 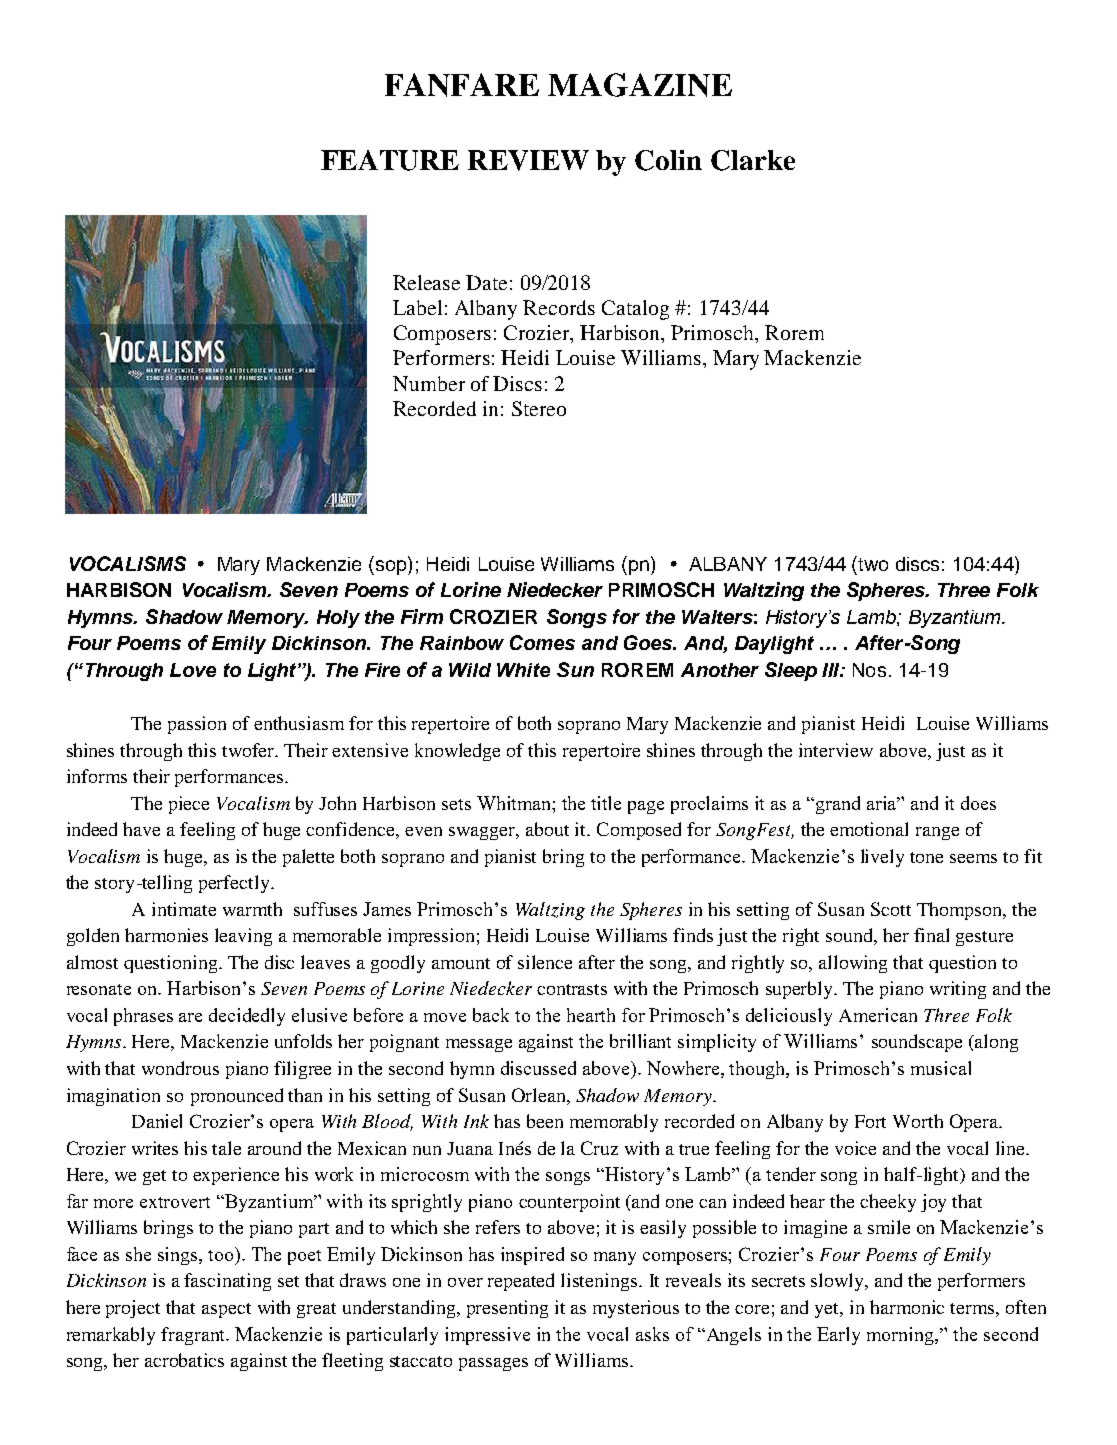 I want to click on interview, so click(x=836, y=750).
